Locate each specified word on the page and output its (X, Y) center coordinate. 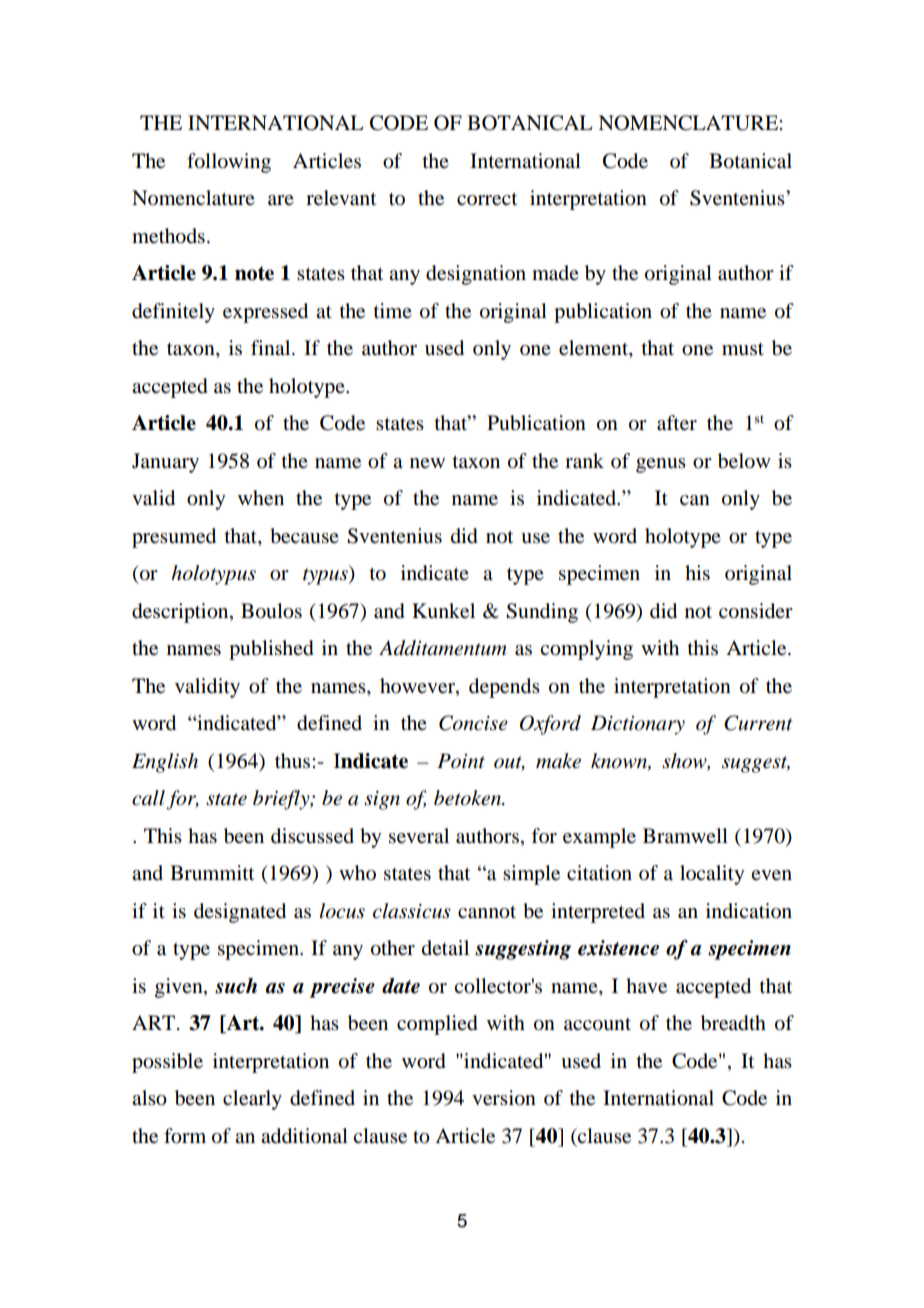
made (555, 273)
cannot (487, 912)
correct (487, 199)
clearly (252, 1100)
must (743, 349)
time (393, 310)
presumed (174, 538)
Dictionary (638, 725)
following (229, 163)
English (165, 763)
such (236, 986)
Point (461, 761)
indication (749, 911)
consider (756, 611)
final (272, 348)
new (427, 463)
